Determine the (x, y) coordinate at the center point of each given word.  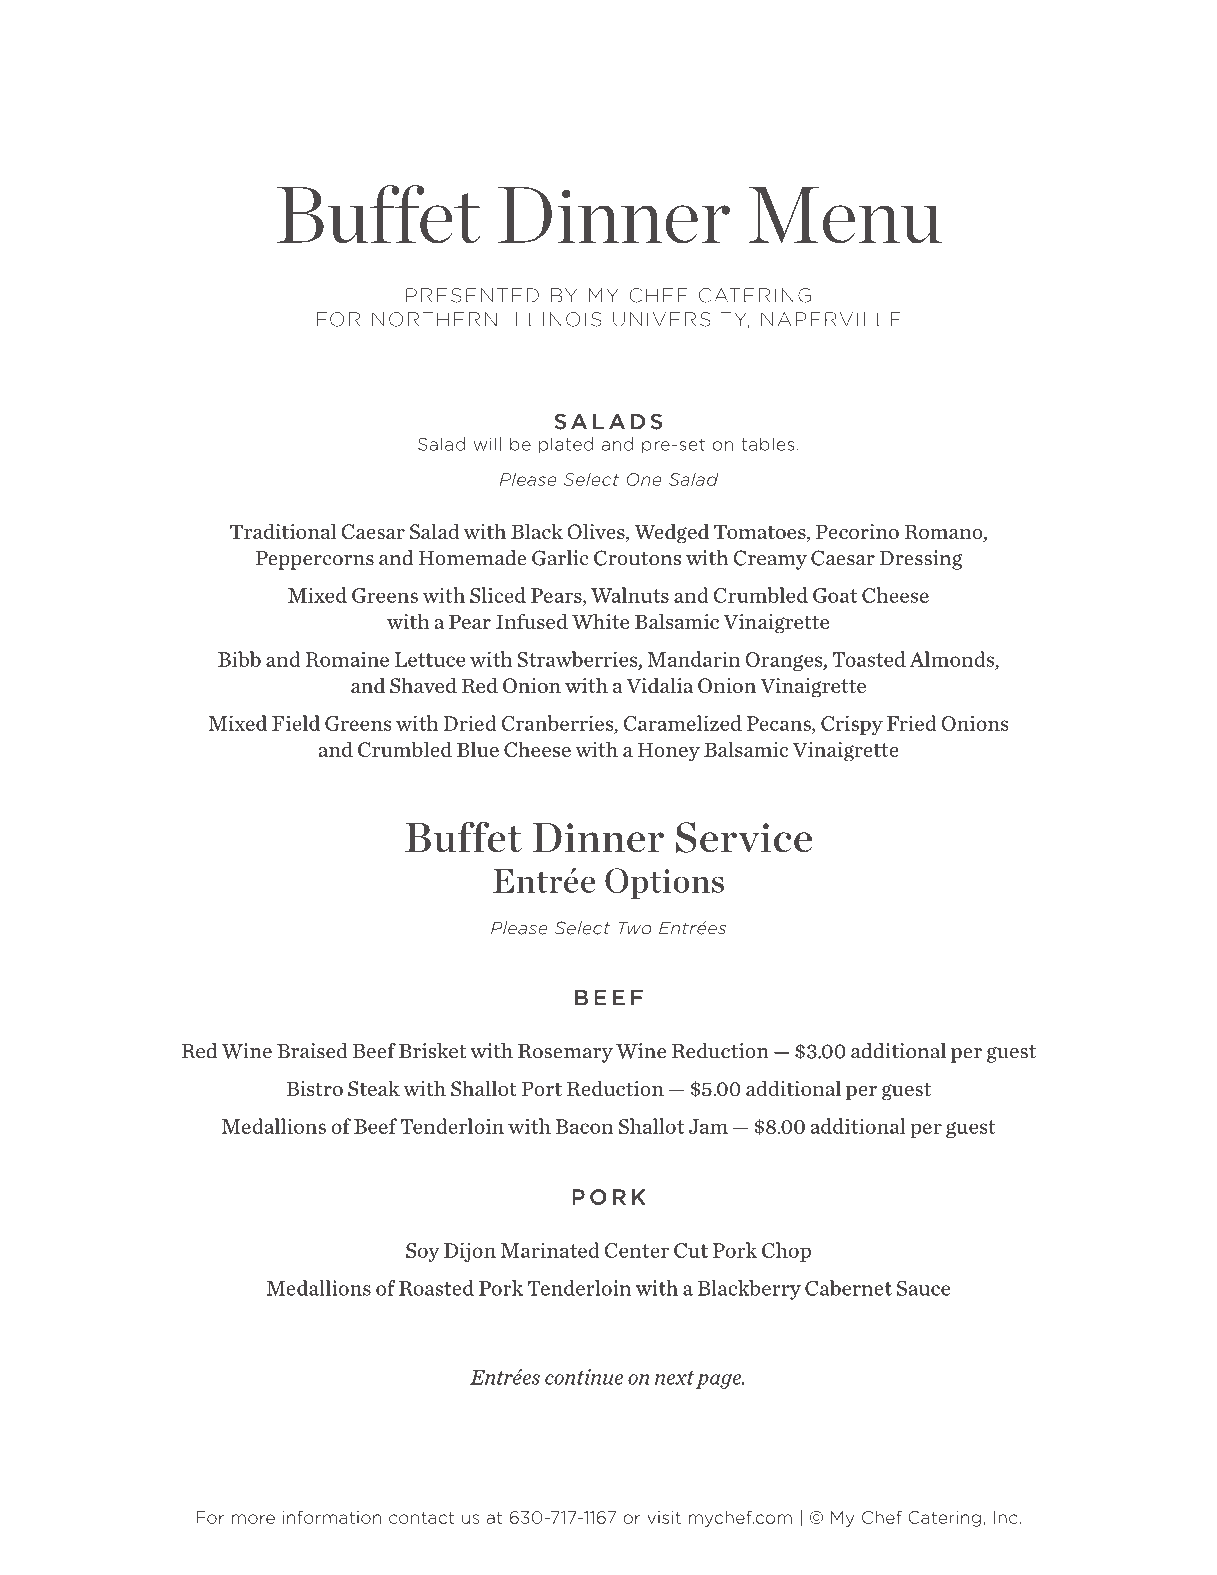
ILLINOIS (555, 319)
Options (664, 883)
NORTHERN (434, 319)
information (332, 1517)
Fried (912, 723)
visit (664, 1517)
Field (296, 723)
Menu (845, 215)
